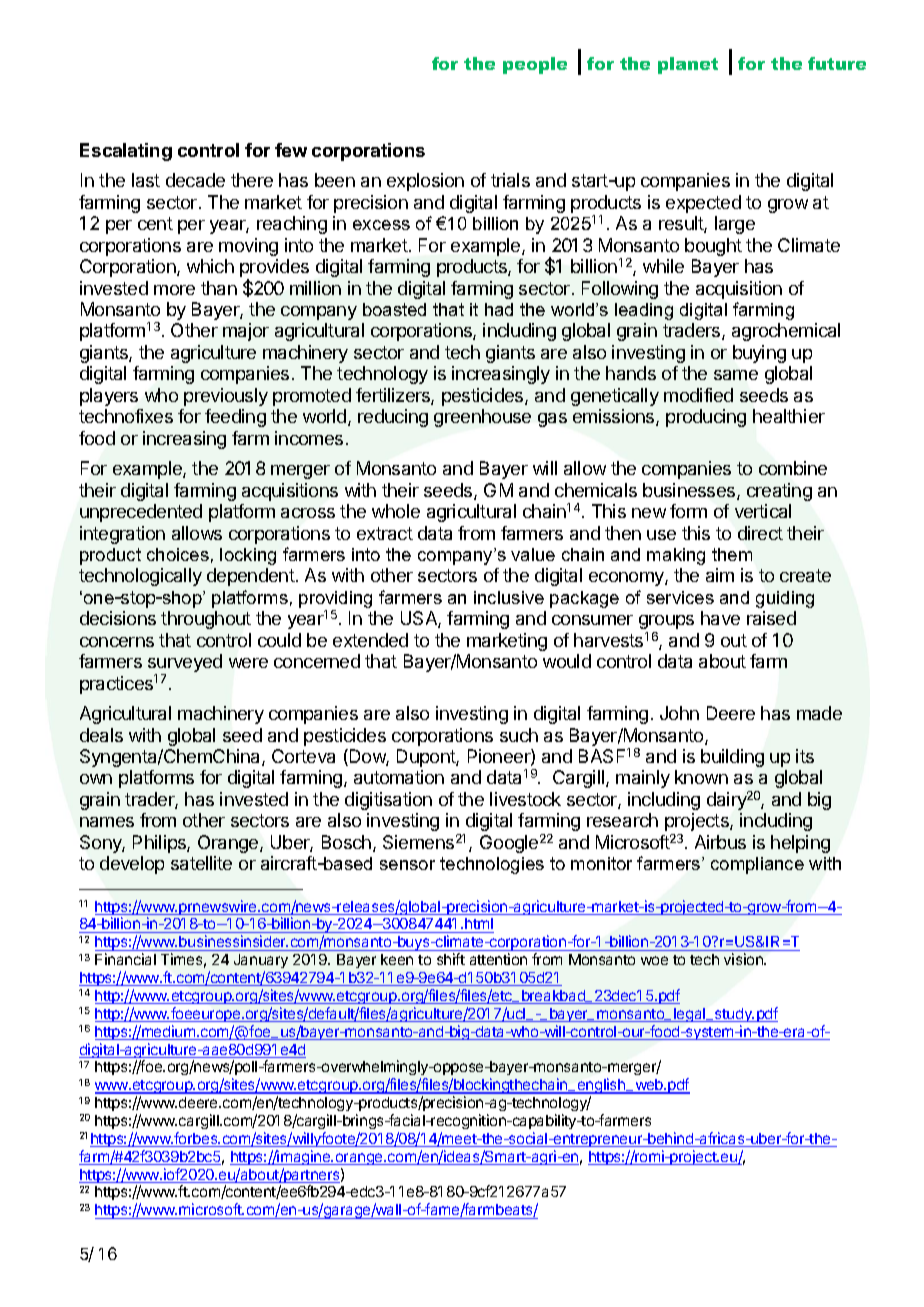 The height and width of the document is (1307, 924). Describe the element at coordinates (126, 152) in the document. I see `Escalating` at that location.
